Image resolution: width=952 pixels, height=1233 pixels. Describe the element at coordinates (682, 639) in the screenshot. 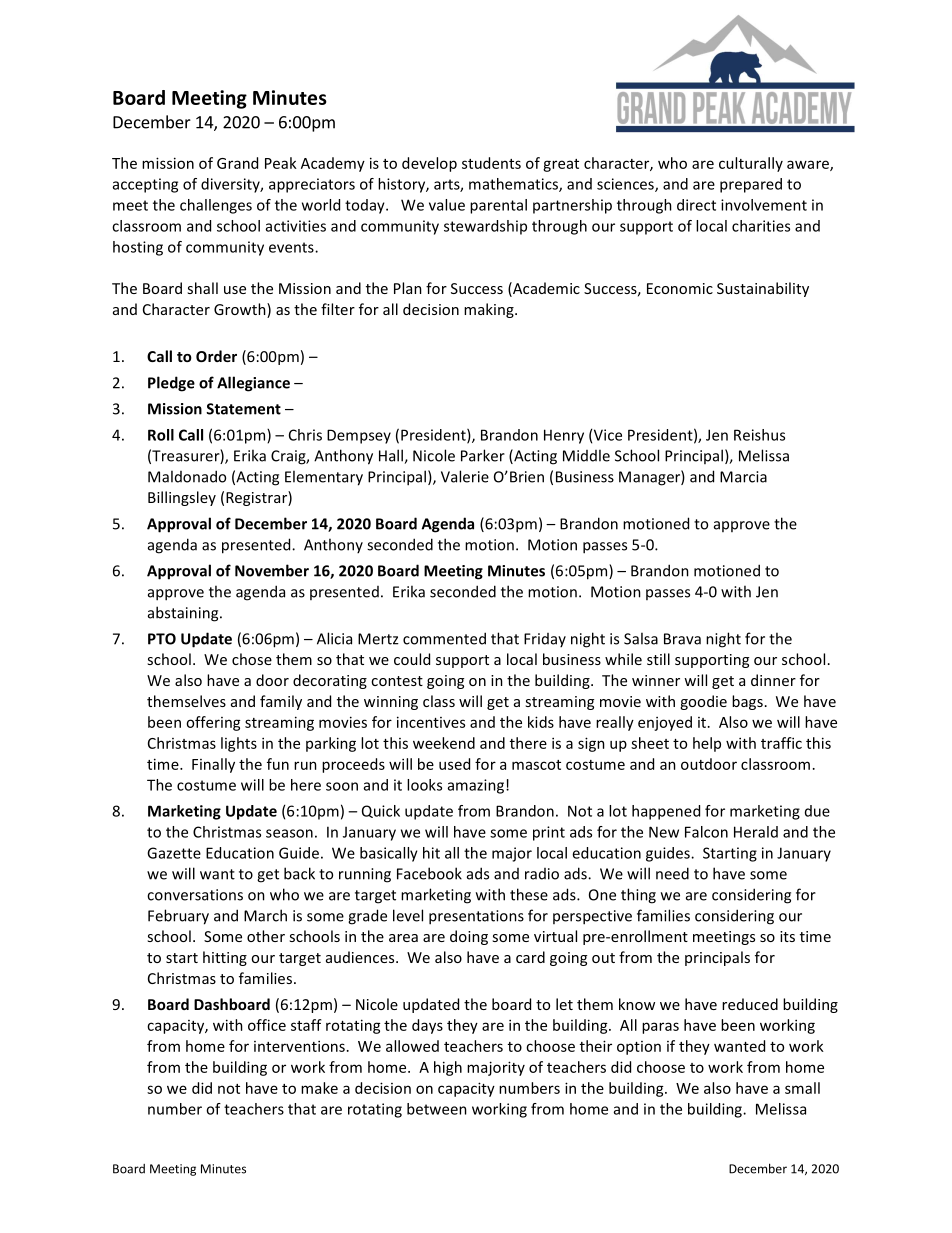

I see `Brava` at that location.
